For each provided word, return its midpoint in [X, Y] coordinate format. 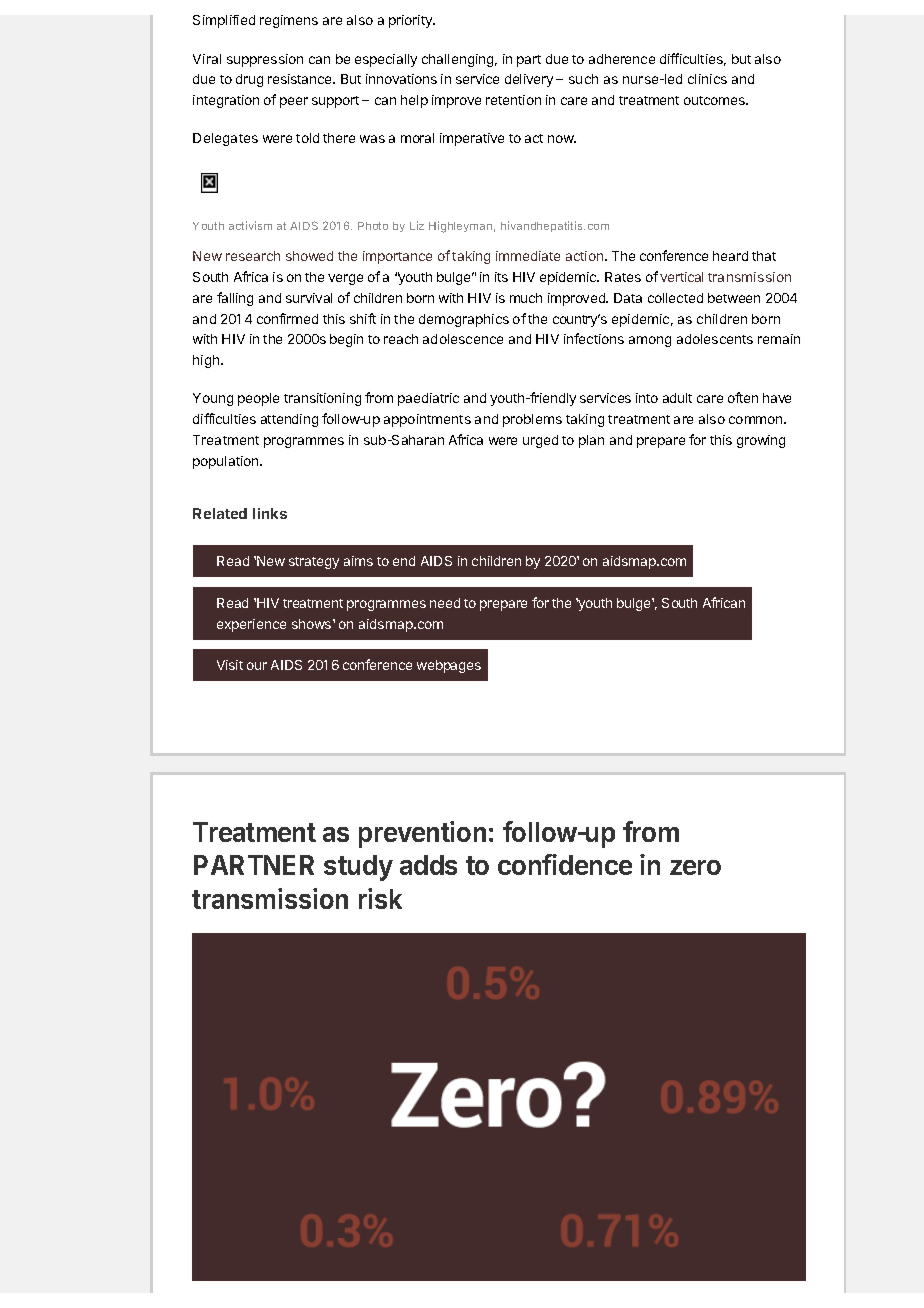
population [227, 462]
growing [761, 441]
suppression [265, 60]
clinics [707, 79]
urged [540, 441]
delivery [529, 80]
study [358, 868]
